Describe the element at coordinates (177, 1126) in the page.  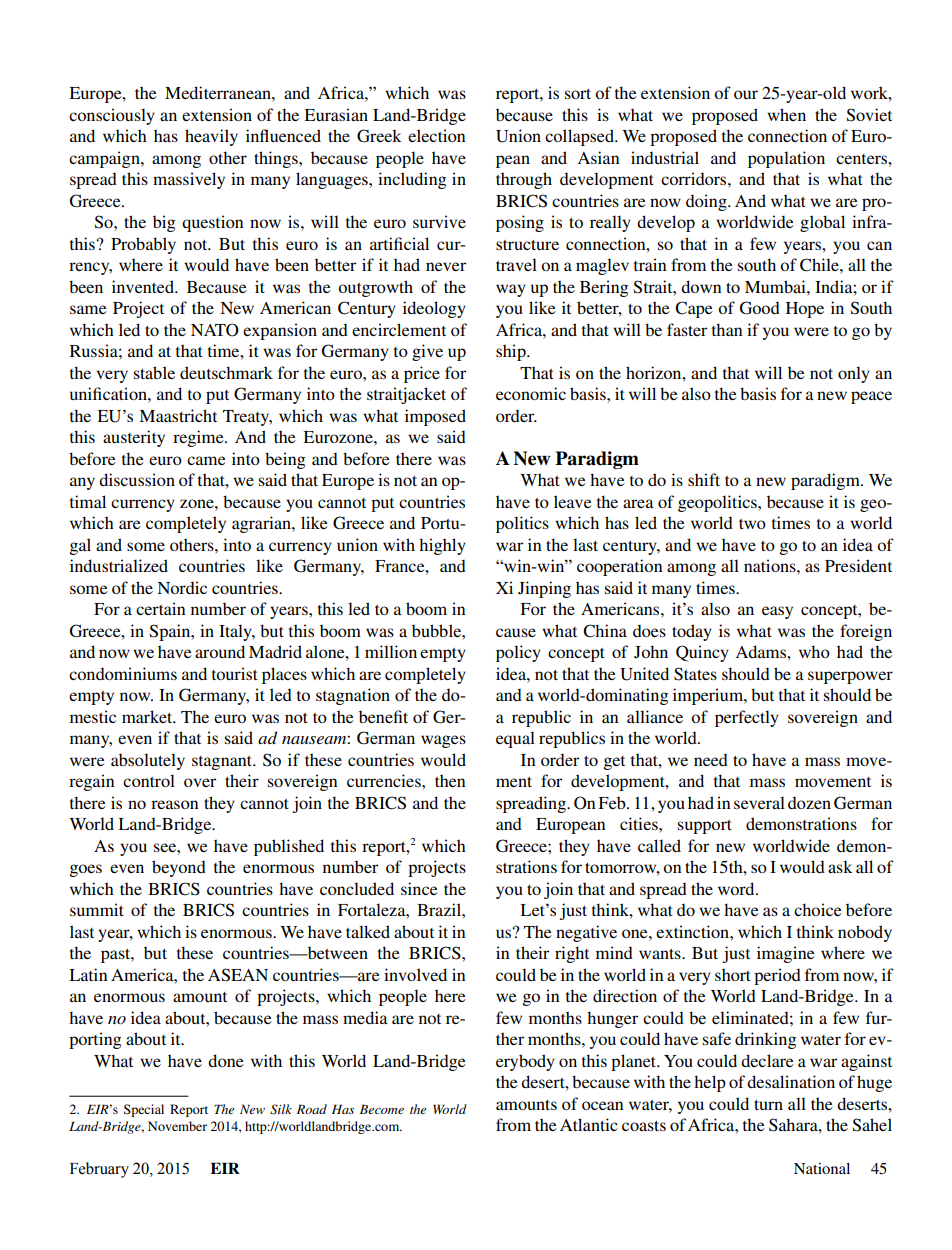
I see `November` at that location.
